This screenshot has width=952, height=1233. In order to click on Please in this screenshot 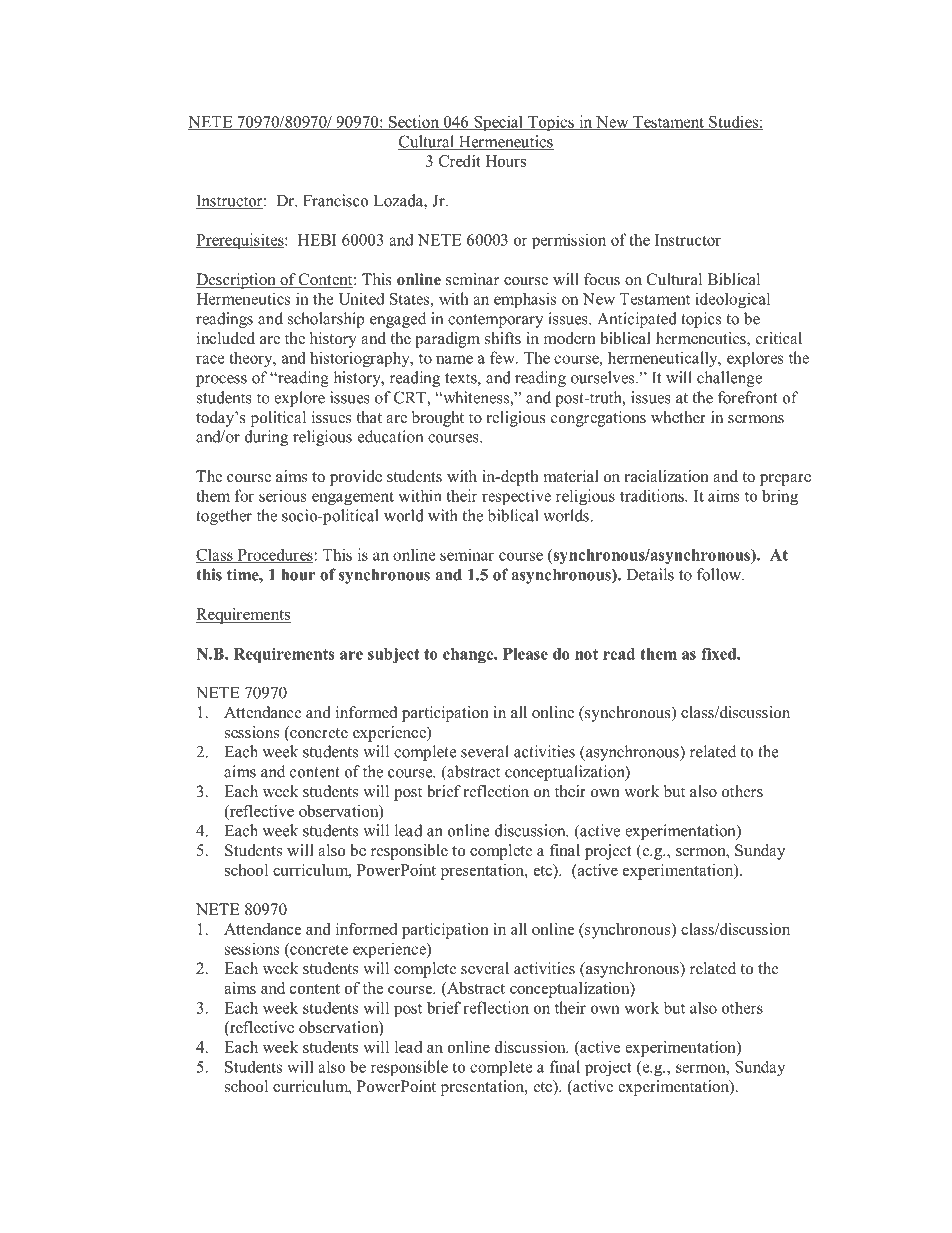, I will do `click(525, 654)`.
